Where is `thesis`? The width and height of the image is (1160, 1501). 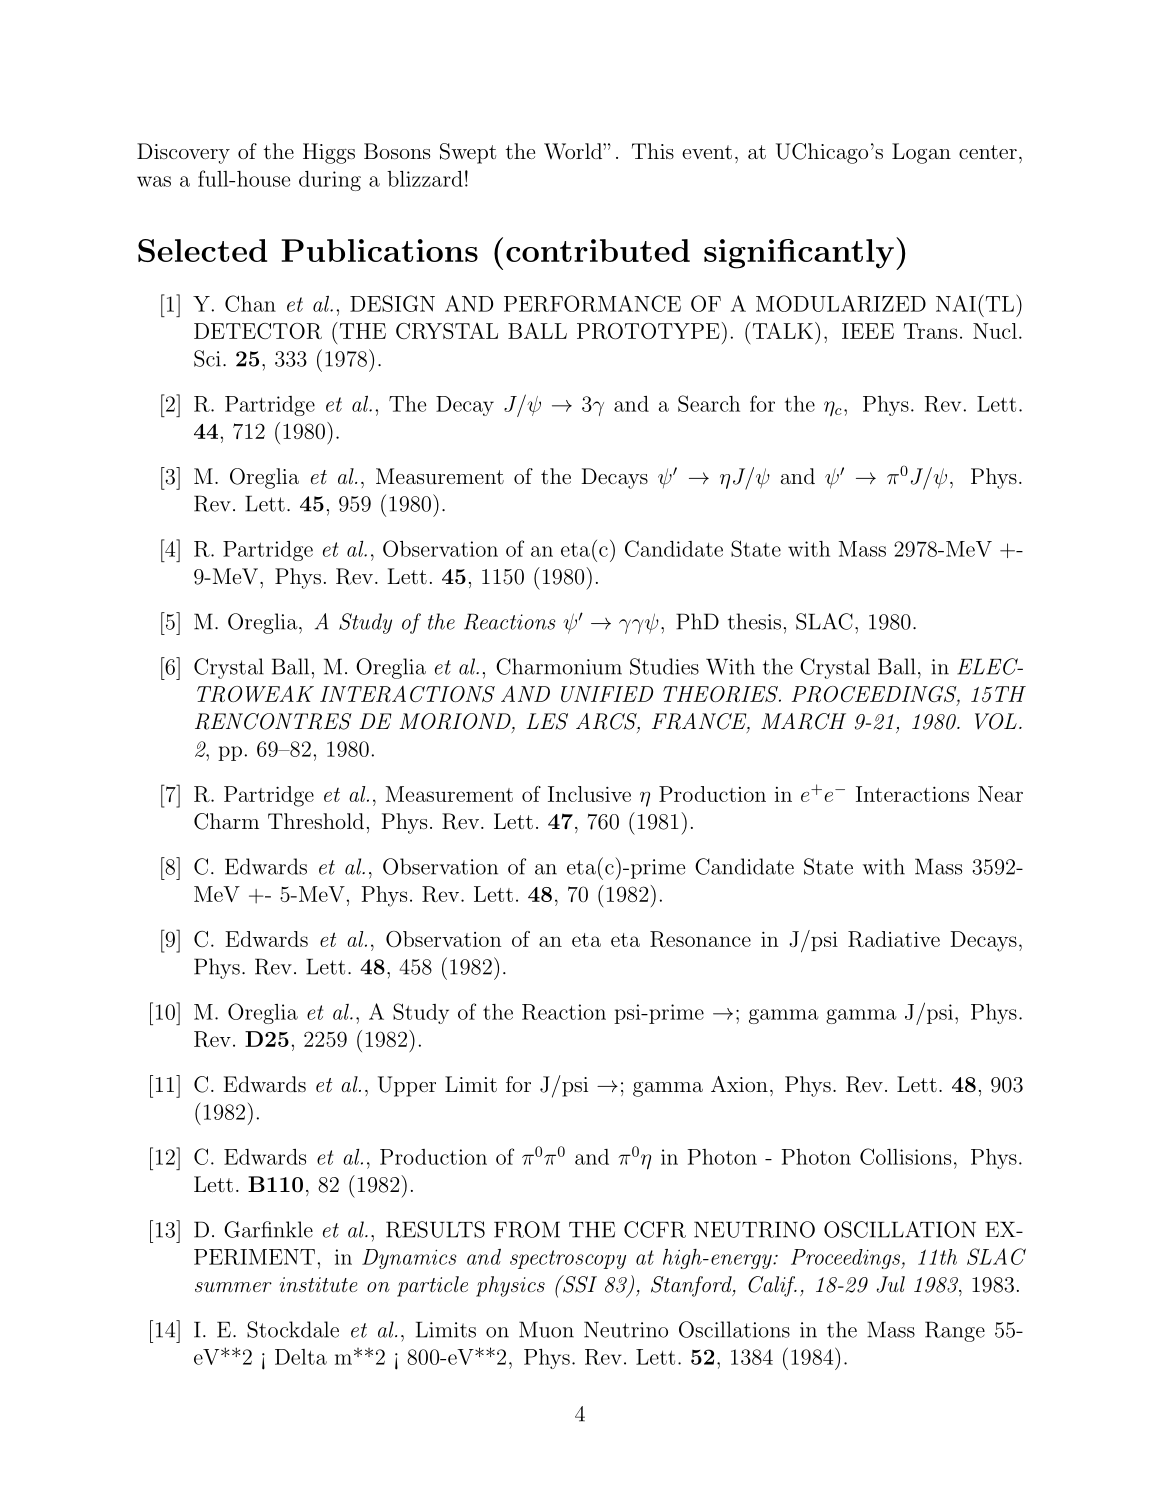
thesis is located at coordinates (754, 621).
